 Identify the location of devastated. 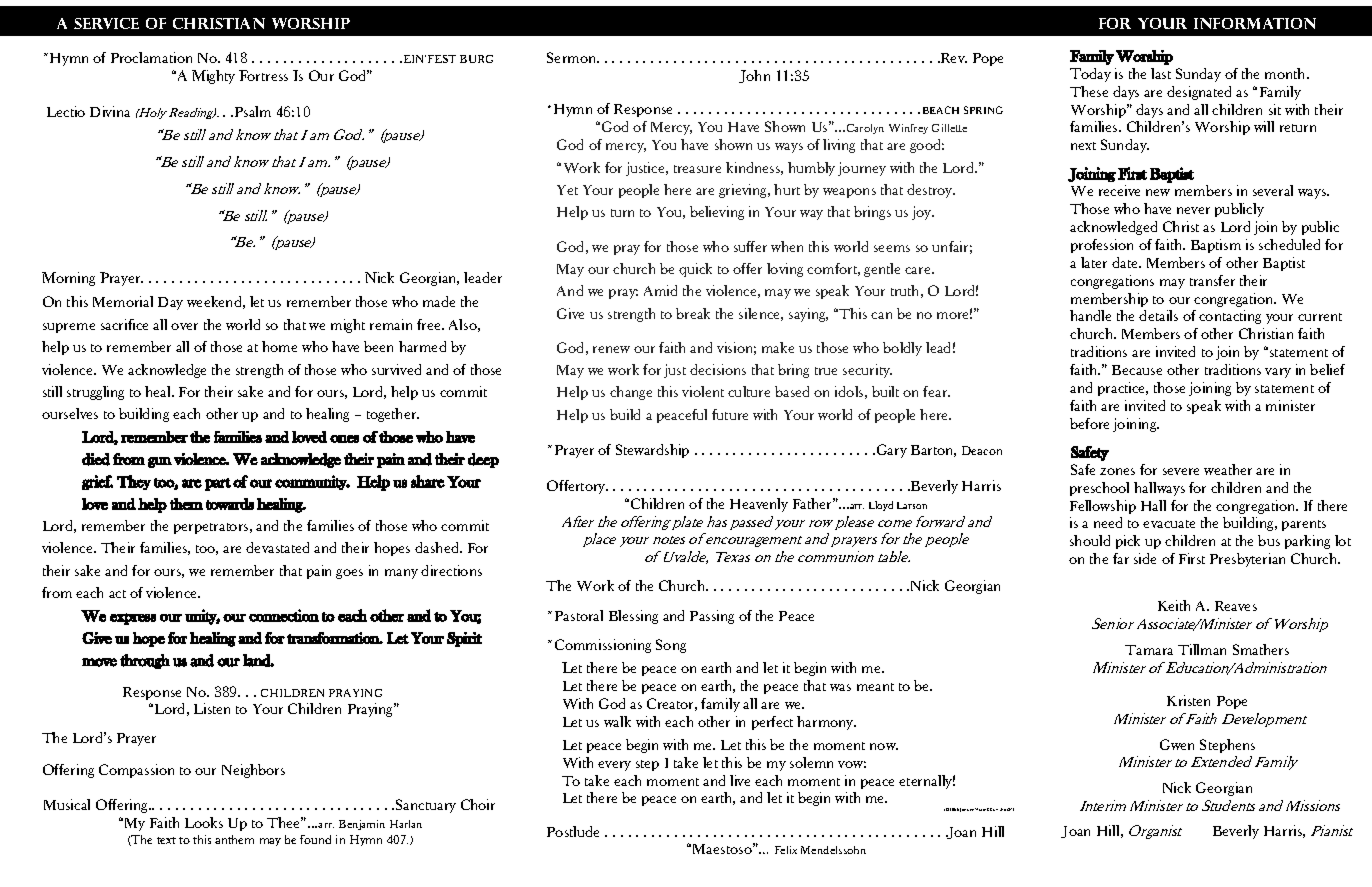
(277, 547).
